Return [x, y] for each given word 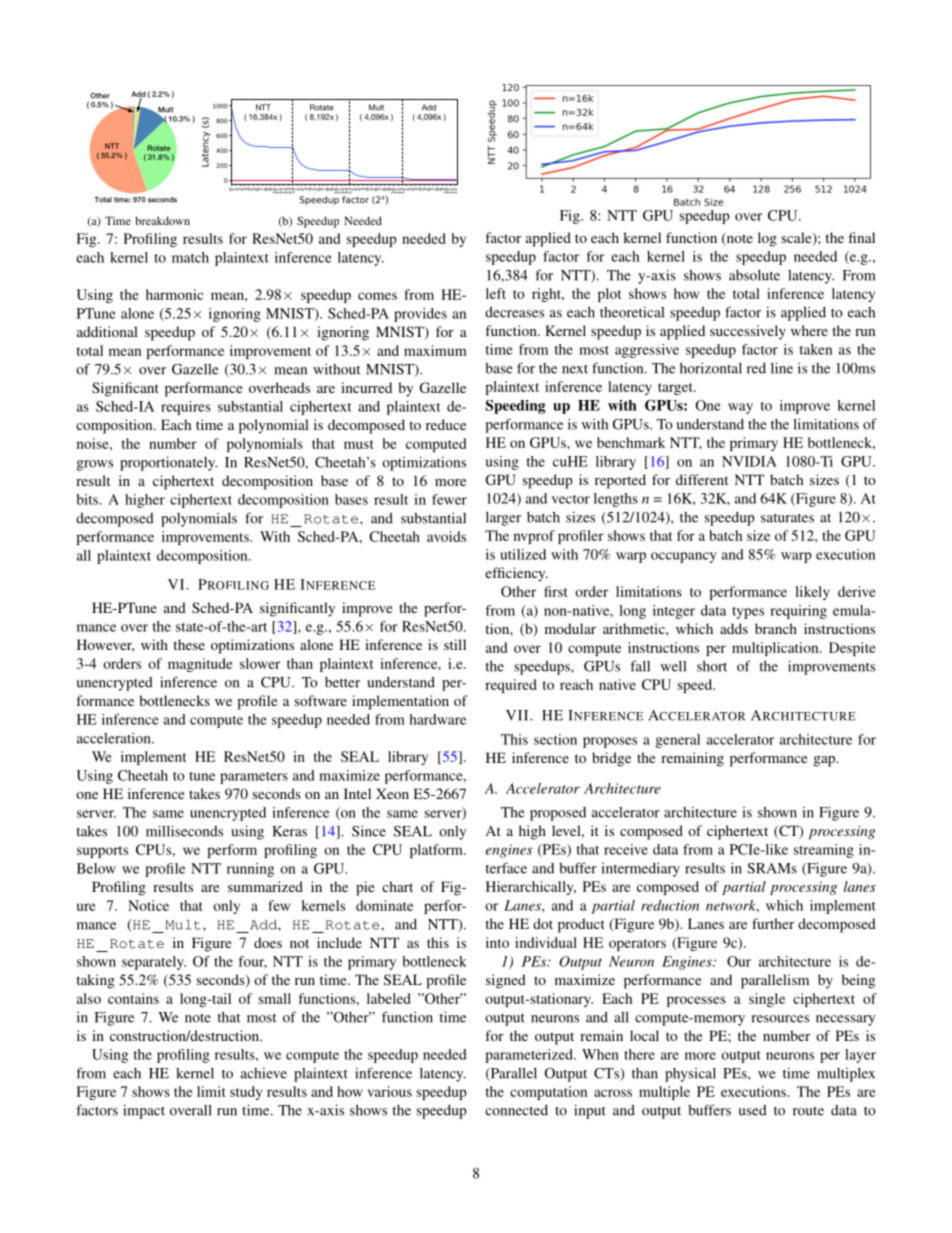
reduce [446, 424]
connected [516, 1110]
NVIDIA [749, 461]
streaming [824, 851]
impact [144, 1111]
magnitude [200, 665]
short [712, 666]
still [455, 644]
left [496, 293]
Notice [148, 905]
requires [186, 408]
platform [437, 851]
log [767, 239]
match [190, 257]
